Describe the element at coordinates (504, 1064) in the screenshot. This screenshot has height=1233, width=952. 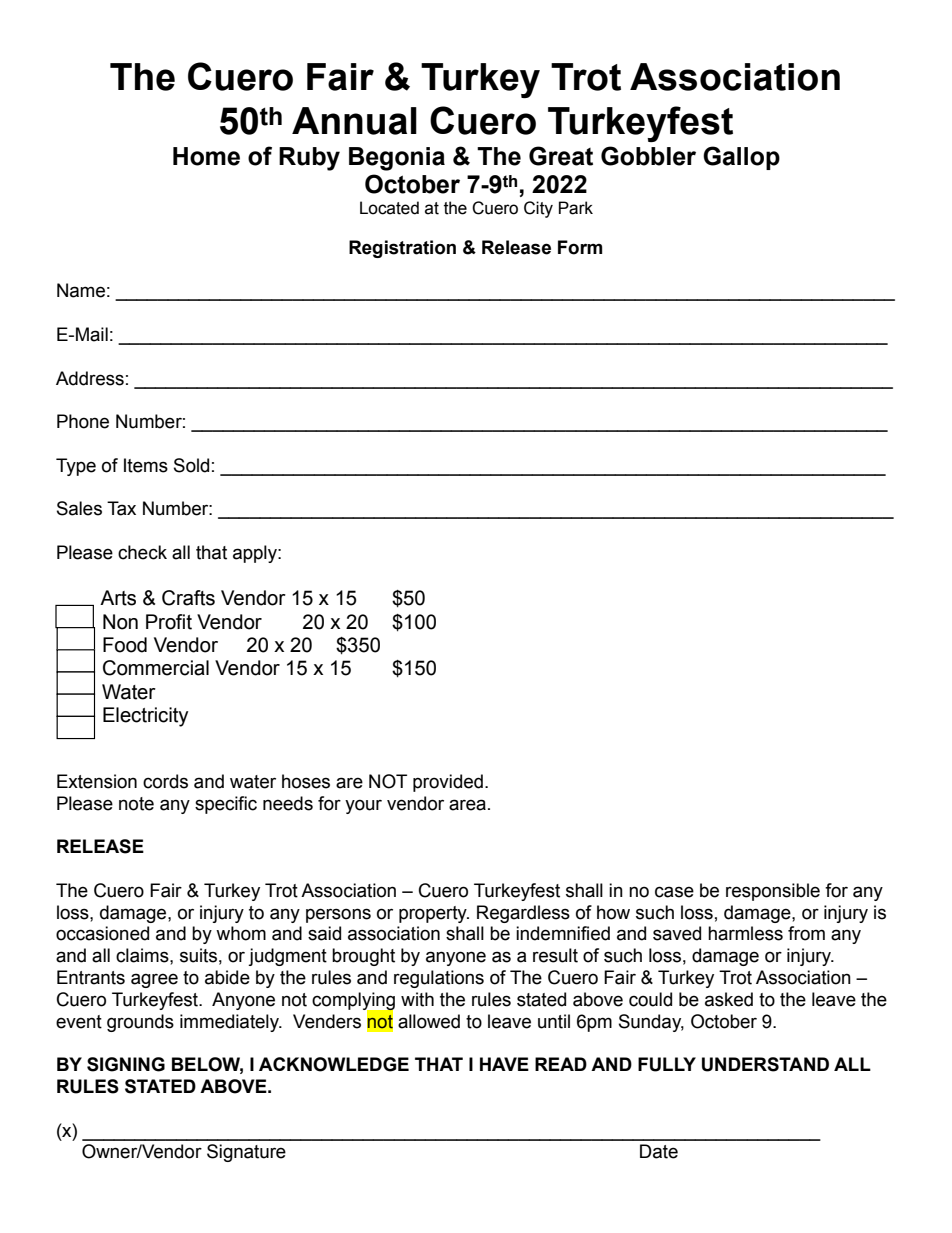
I see `HAVE` at that location.
